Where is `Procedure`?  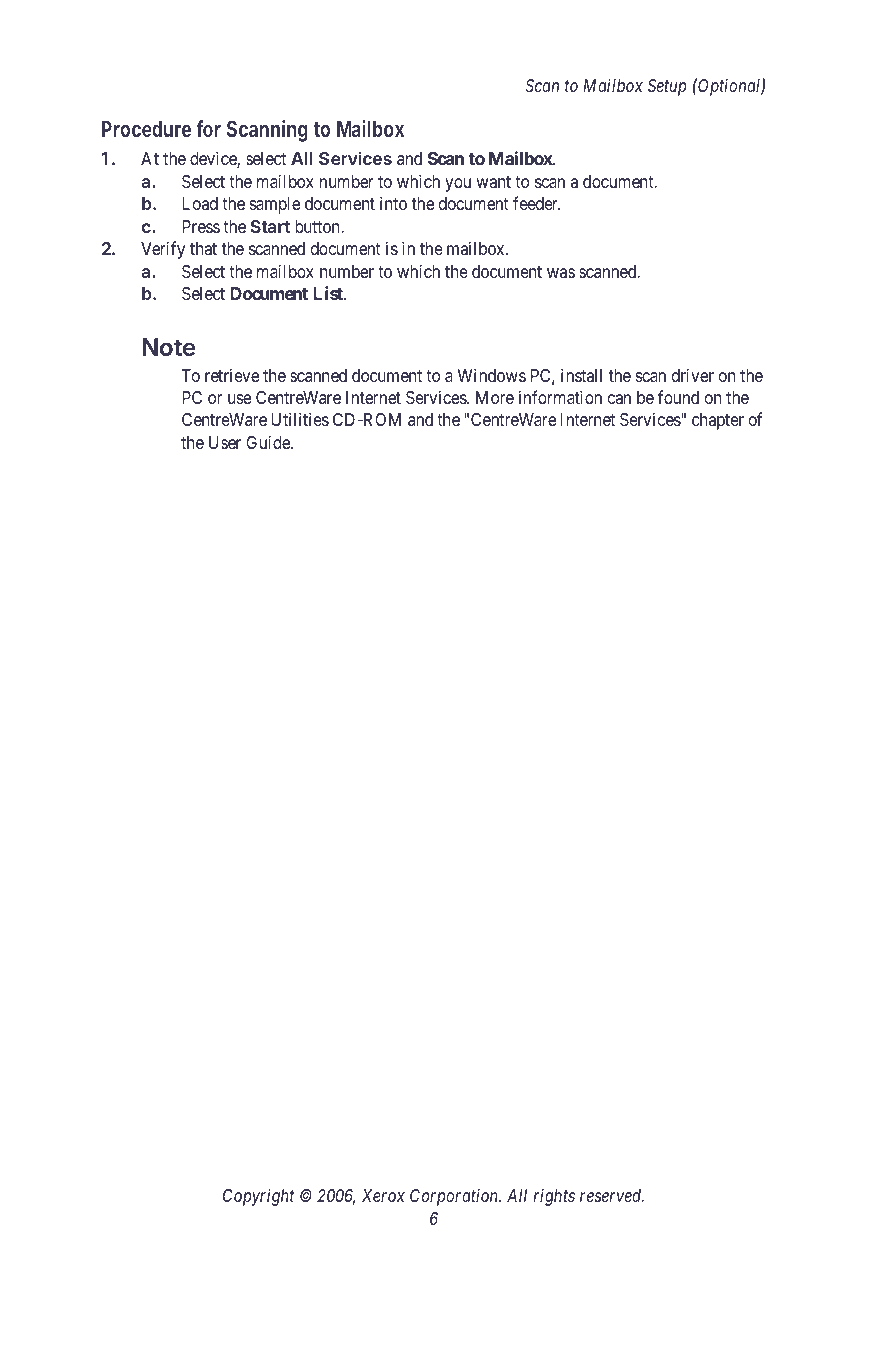
Procedure is located at coordinates (146, 129).
